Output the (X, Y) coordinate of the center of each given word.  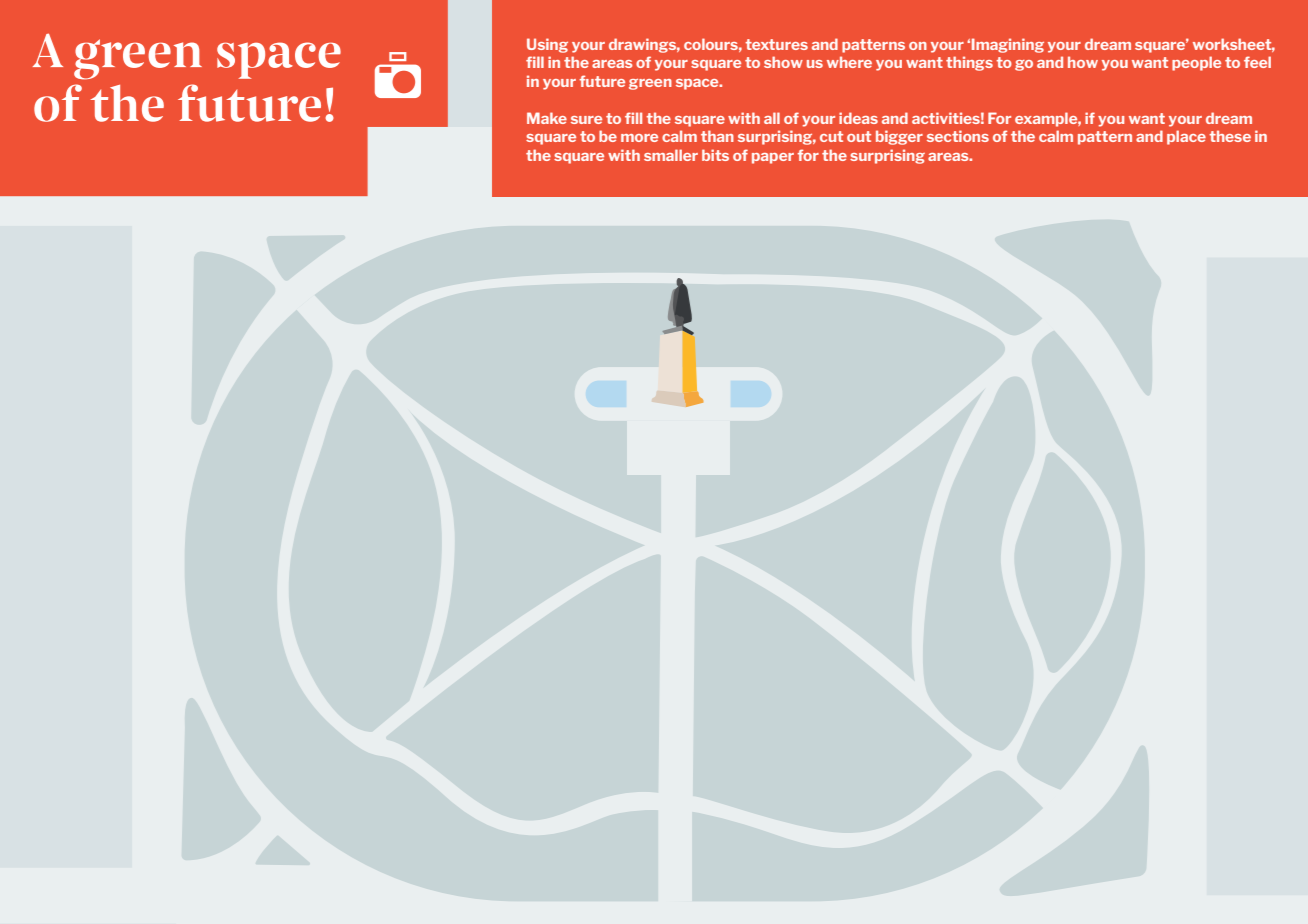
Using (547, 45)
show (783, 62)
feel (1257, 62)
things (969, 63)
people (1196, 63)
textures (776, 44)
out (859, 136)
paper (773, 158)
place (1186, 137)
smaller (671, 155)
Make (547, 118)
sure (586, 120)
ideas (858, 118)
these (1230, 136)
